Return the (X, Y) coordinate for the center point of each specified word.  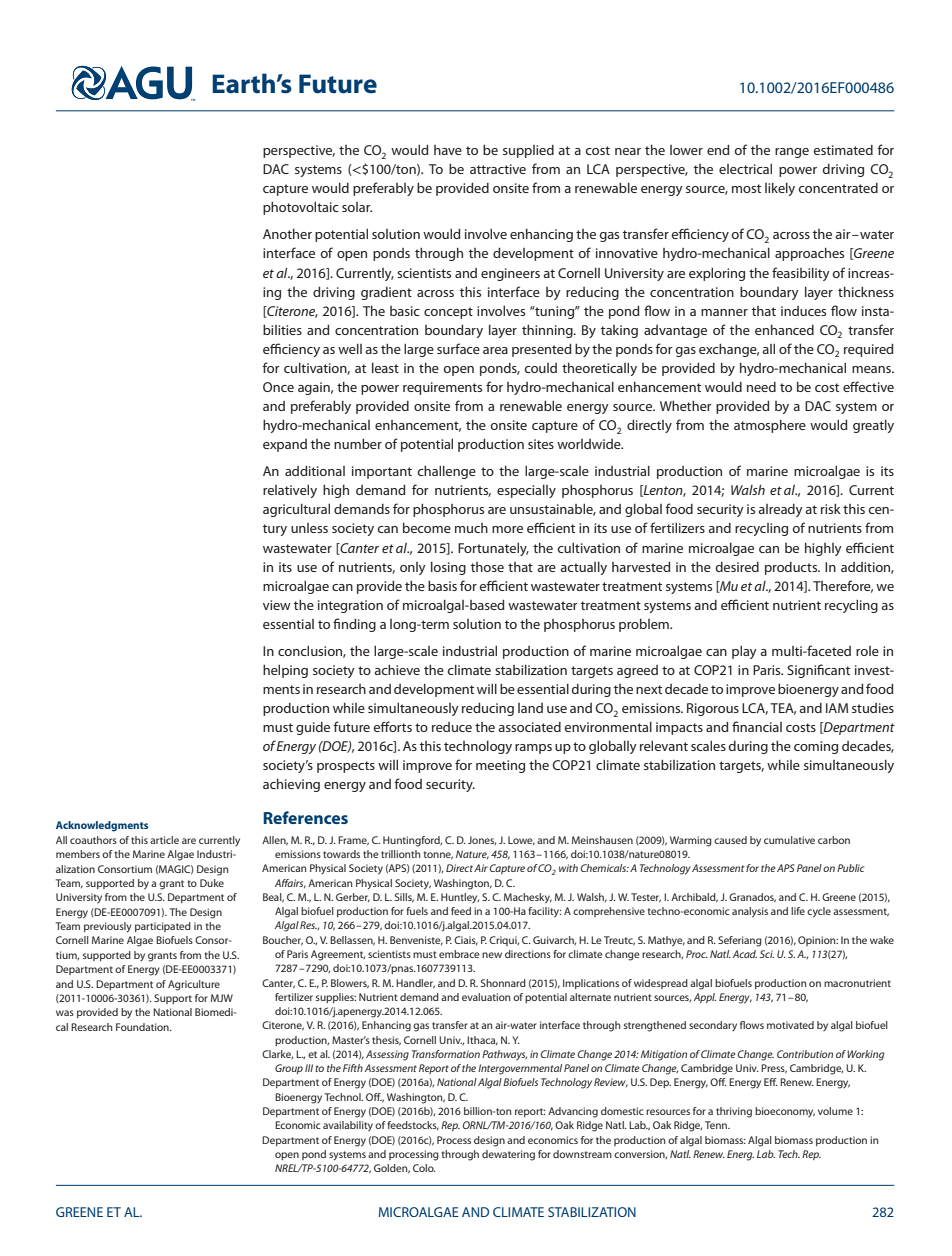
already (780, 510)
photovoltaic (301, 208)
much (471, 528)
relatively (290, 491)
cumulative (789, 840)
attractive (498, 169)
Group (289, 1069)
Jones (482, 840)
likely (780, 189)
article (164, 840)
